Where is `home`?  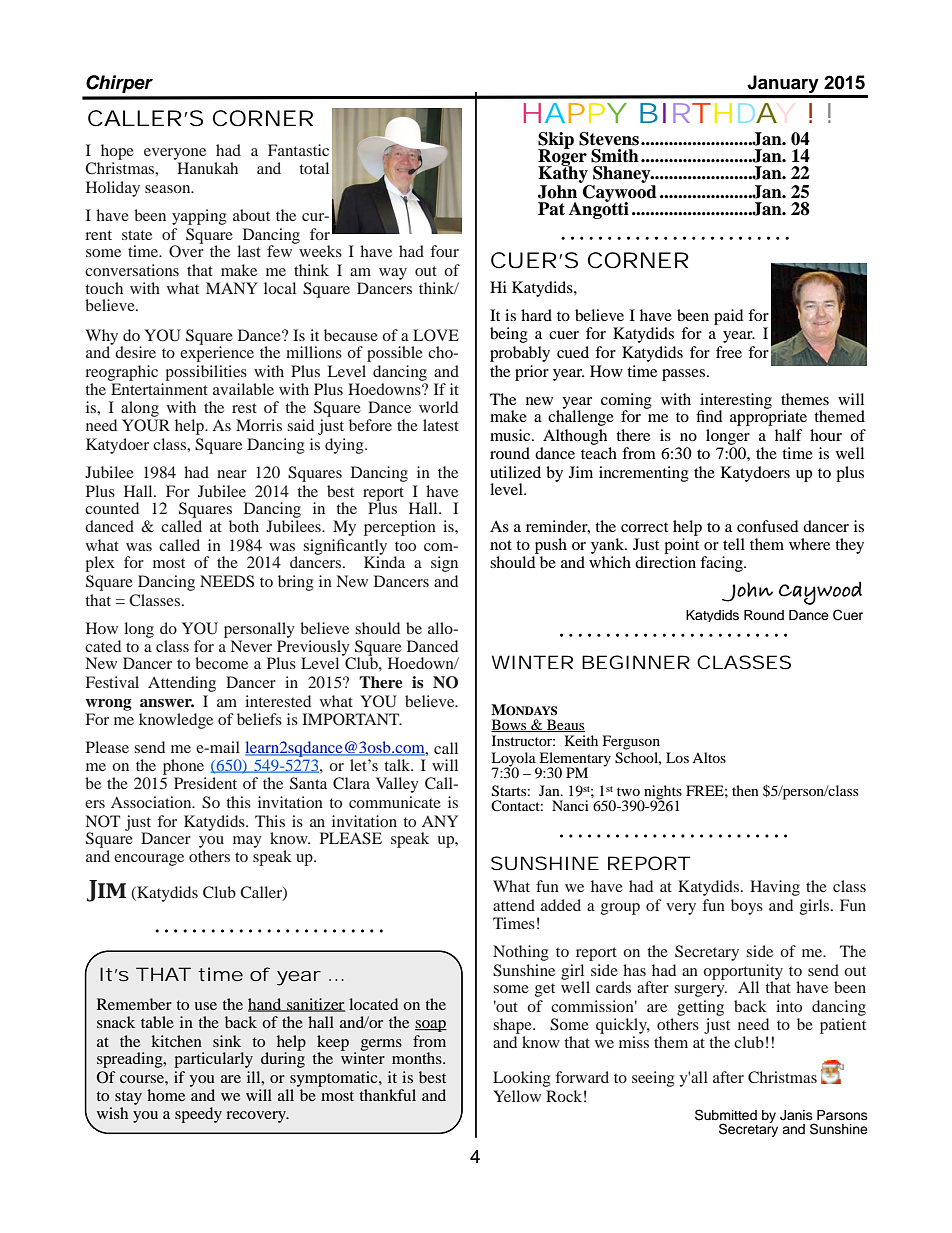 home is located at coordinates (166, 1095).
